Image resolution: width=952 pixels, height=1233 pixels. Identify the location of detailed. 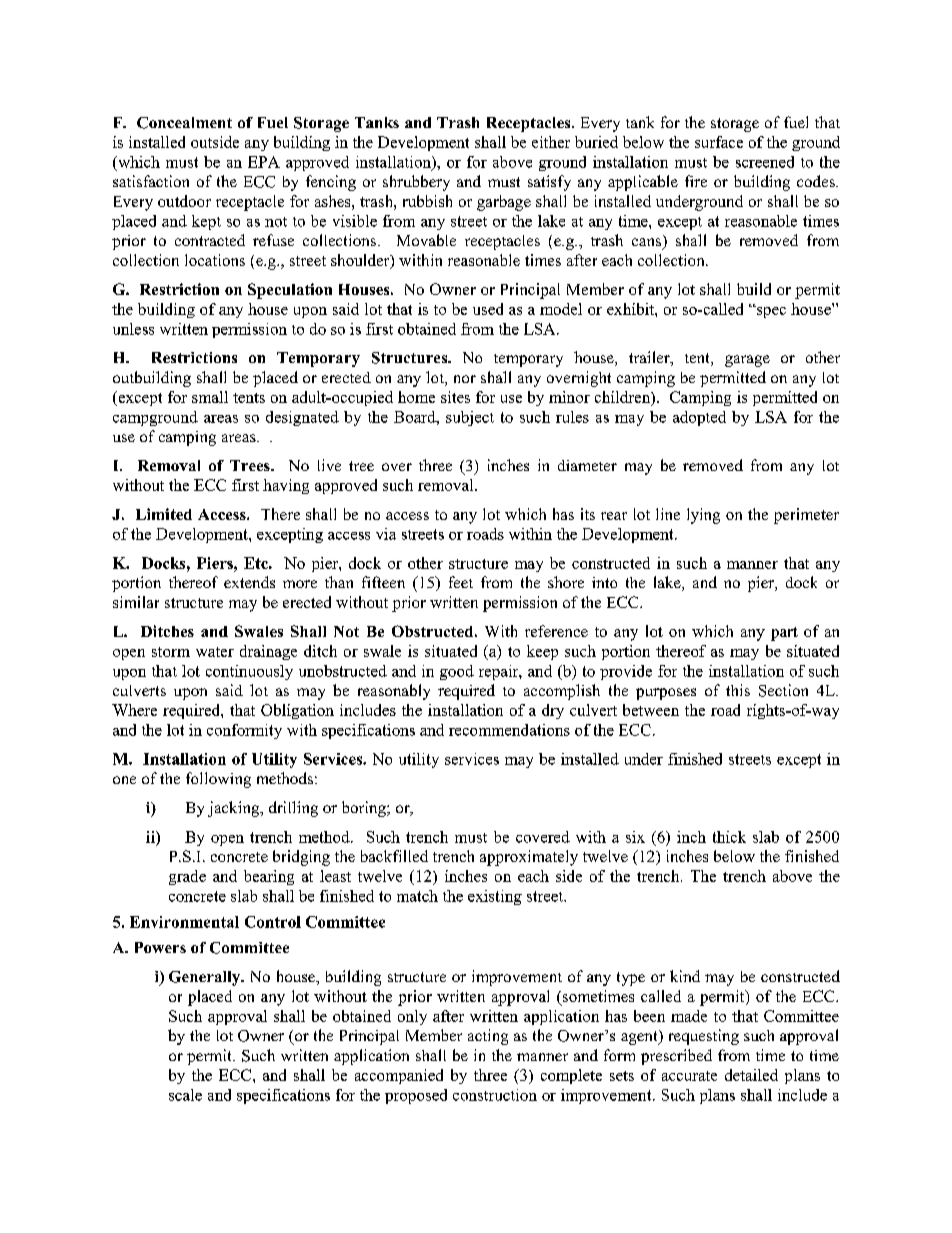
(751, 1075).
